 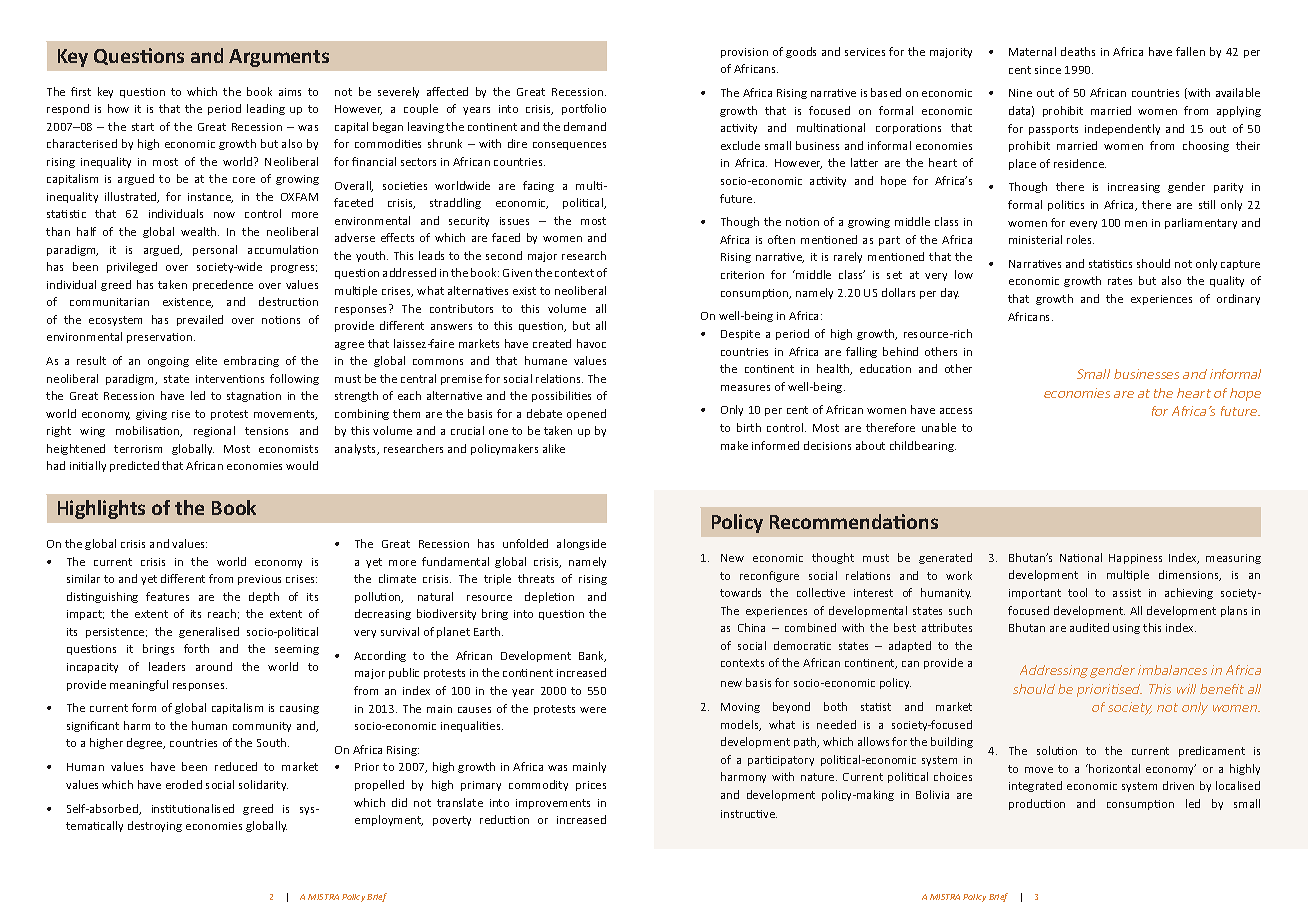 What do you see at coordinates (744, 53) in the image?
I see `provision` at bounding box center [744, 53].
